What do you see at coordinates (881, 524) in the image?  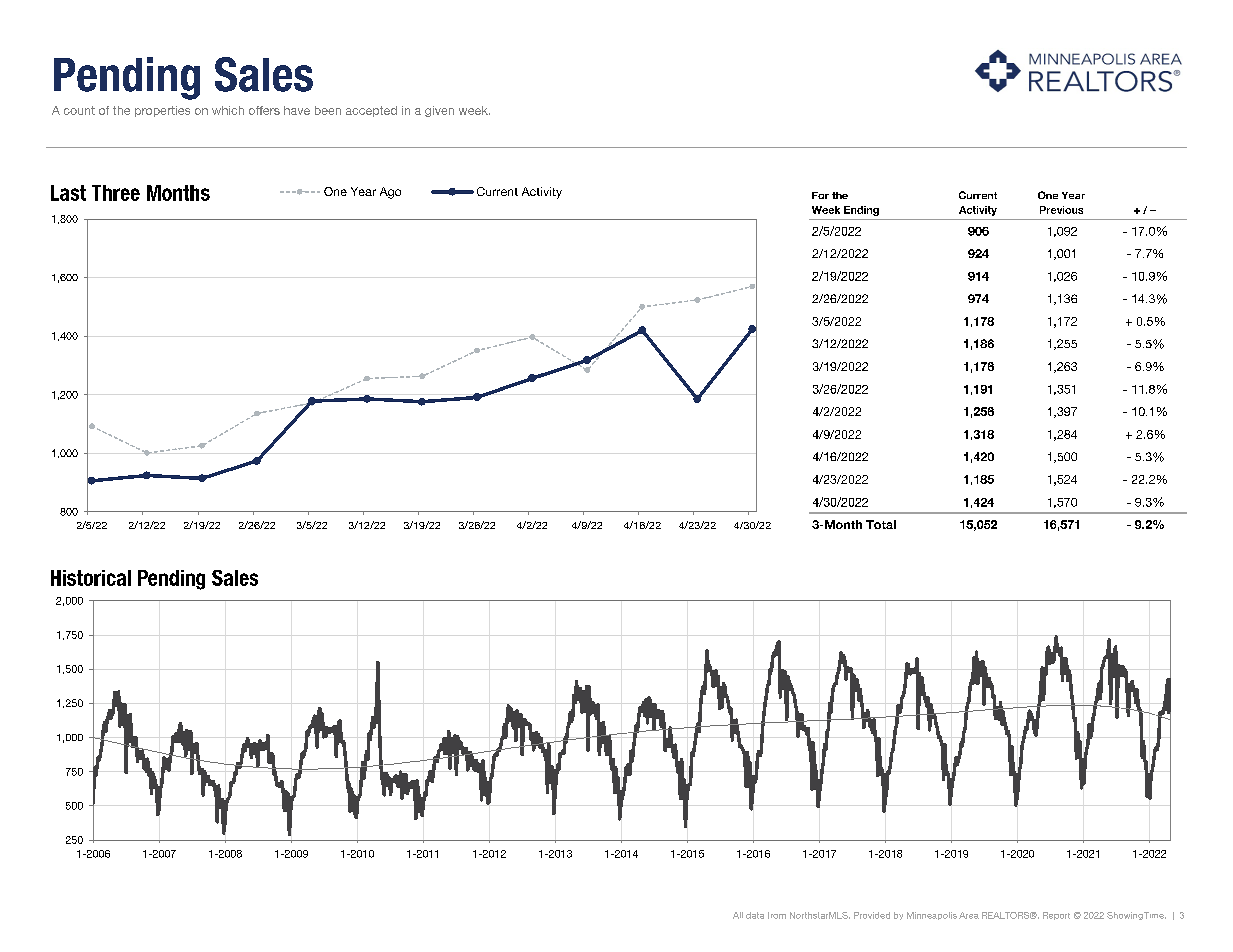 I see `Total` at bounding box center [881, 524].
